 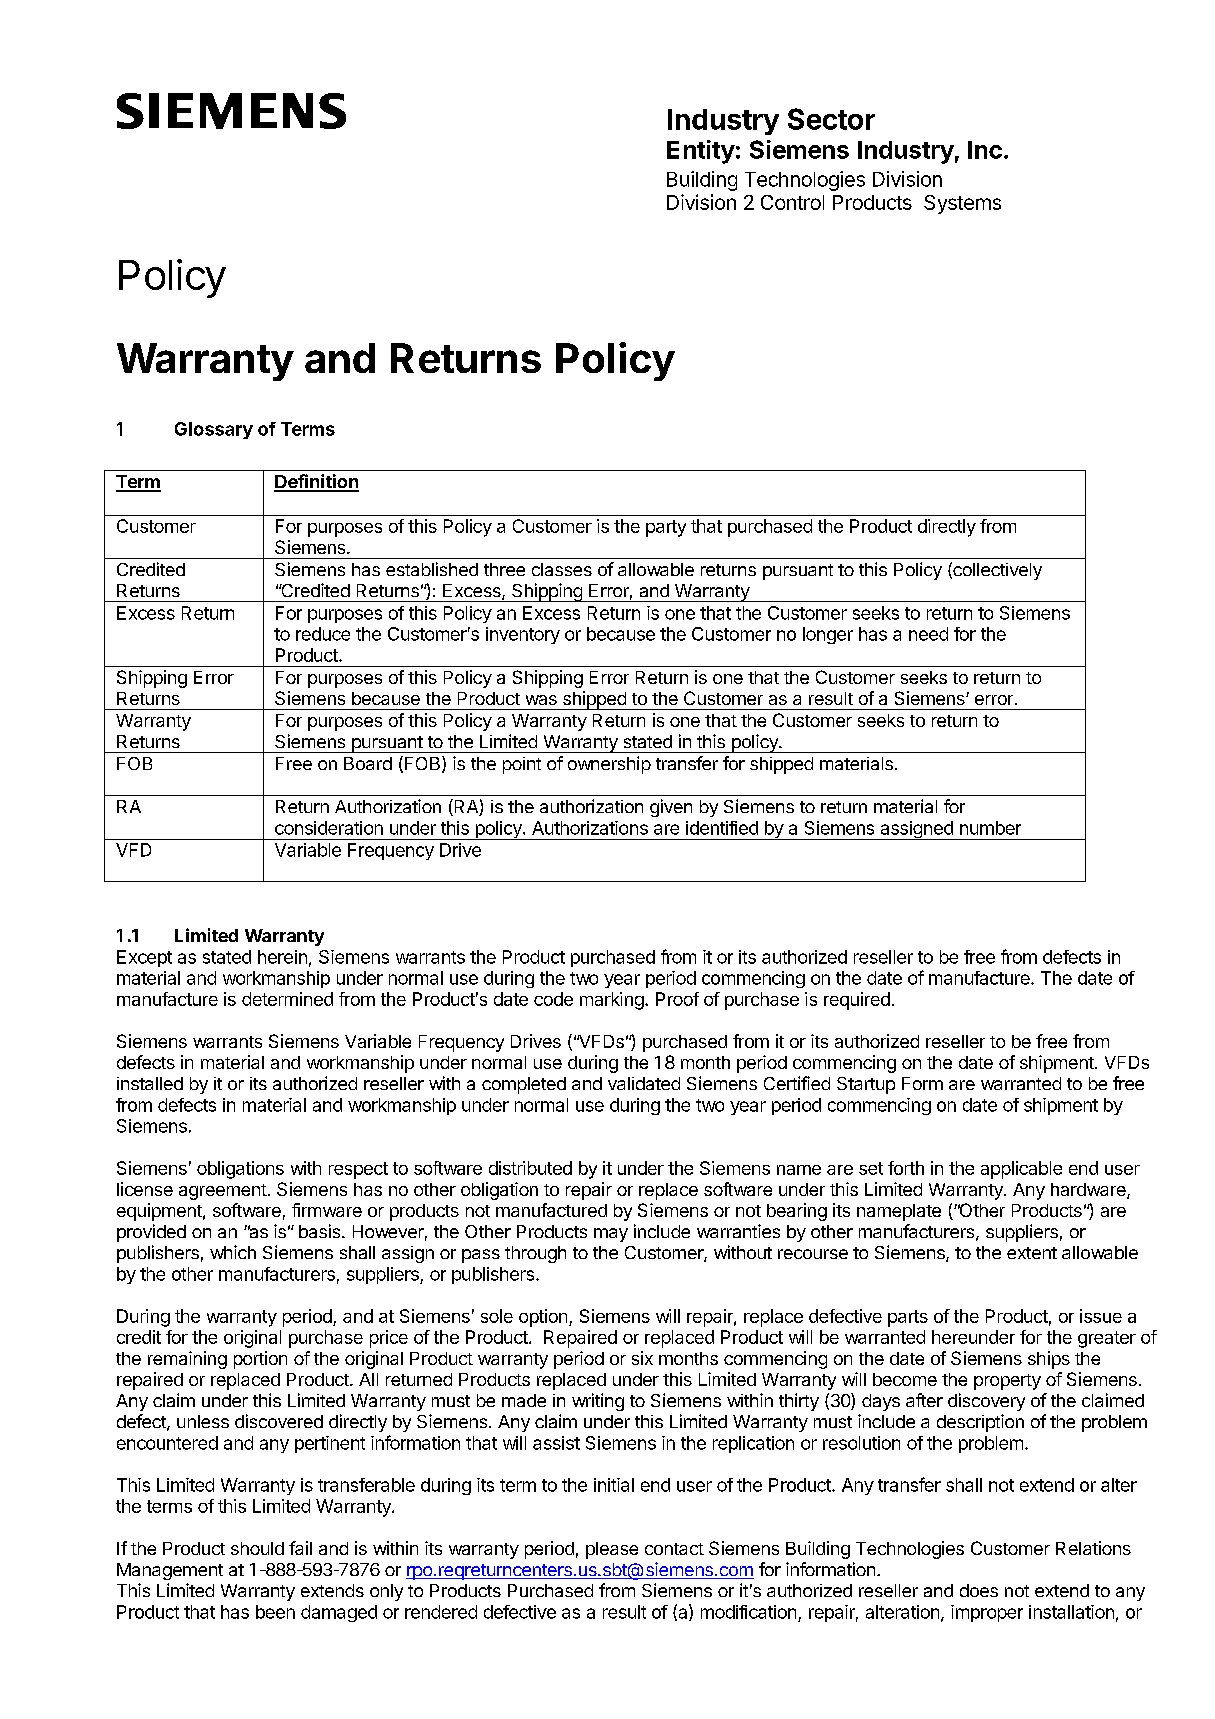 I want to click on please, so click(x=612, y=1550).
